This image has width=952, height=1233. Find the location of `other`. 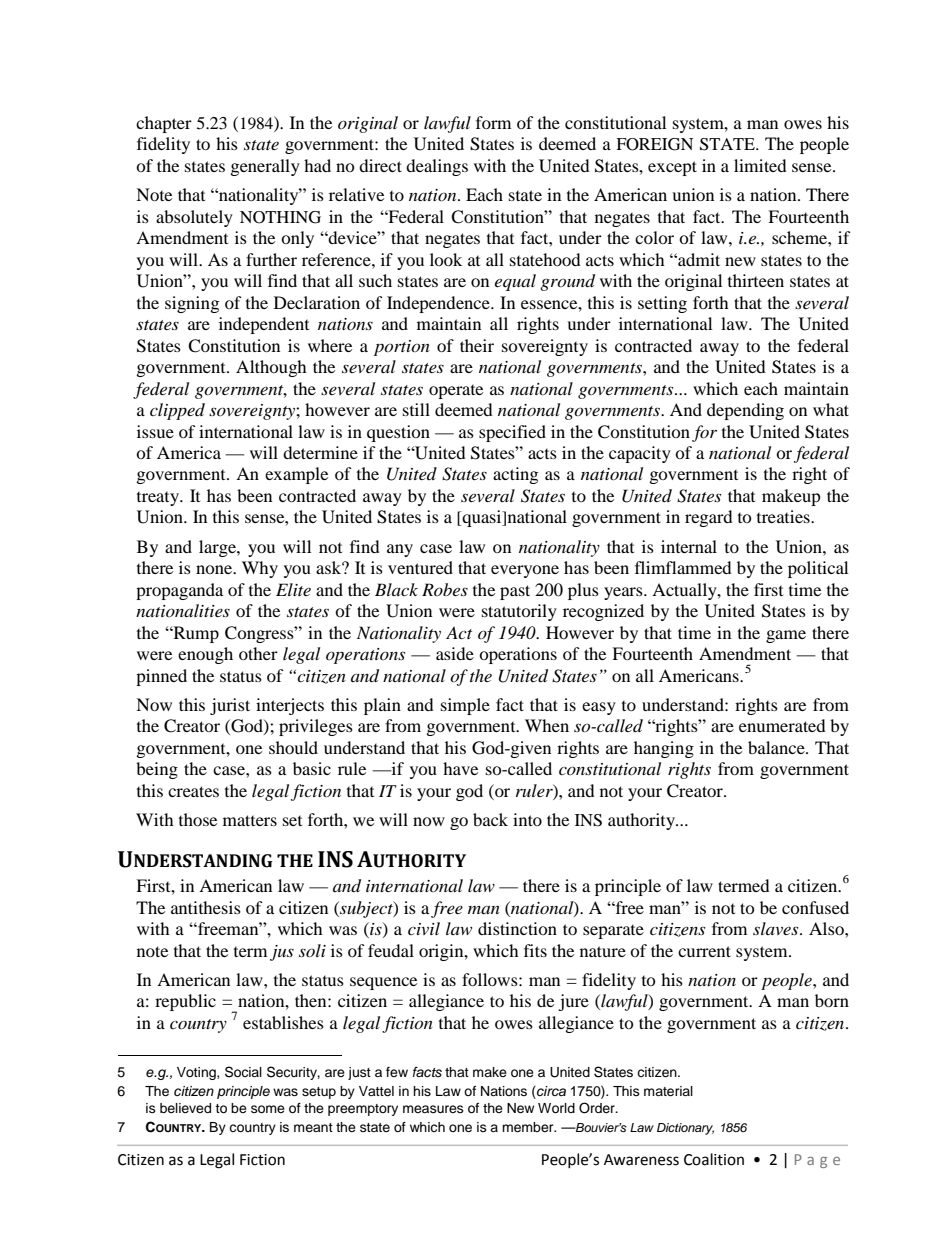

other is located at coordinates (258, 653).
